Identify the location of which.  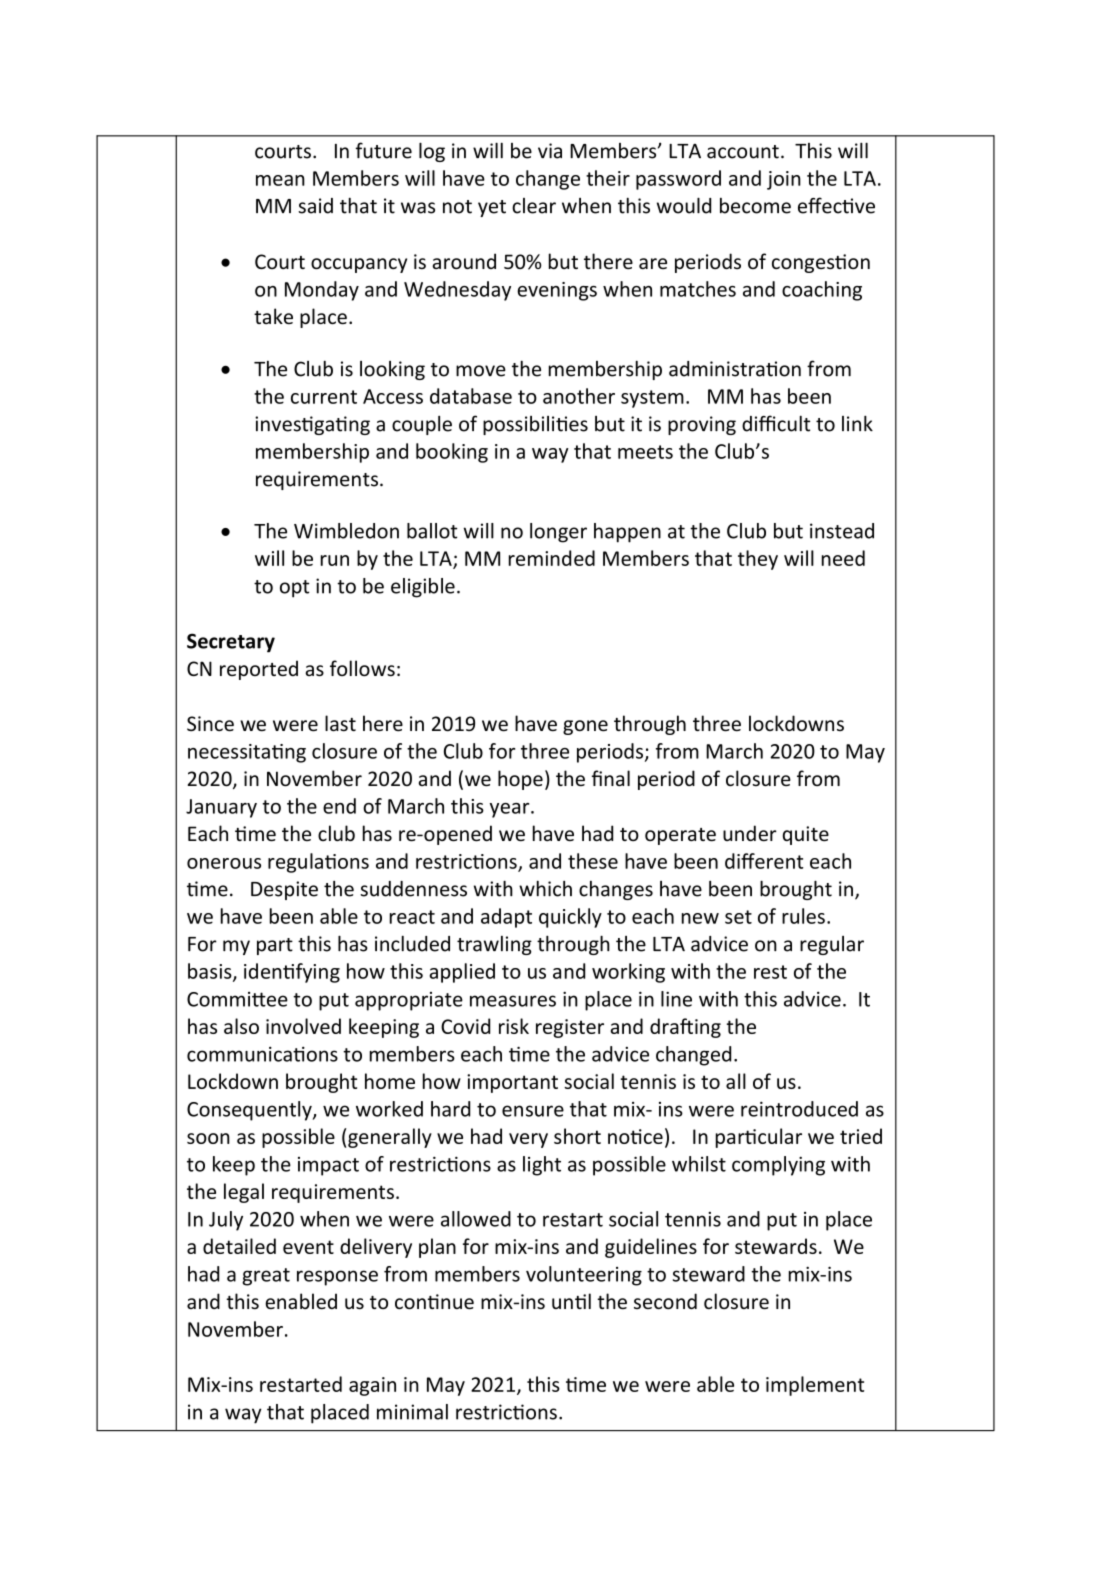
(545, 889).
